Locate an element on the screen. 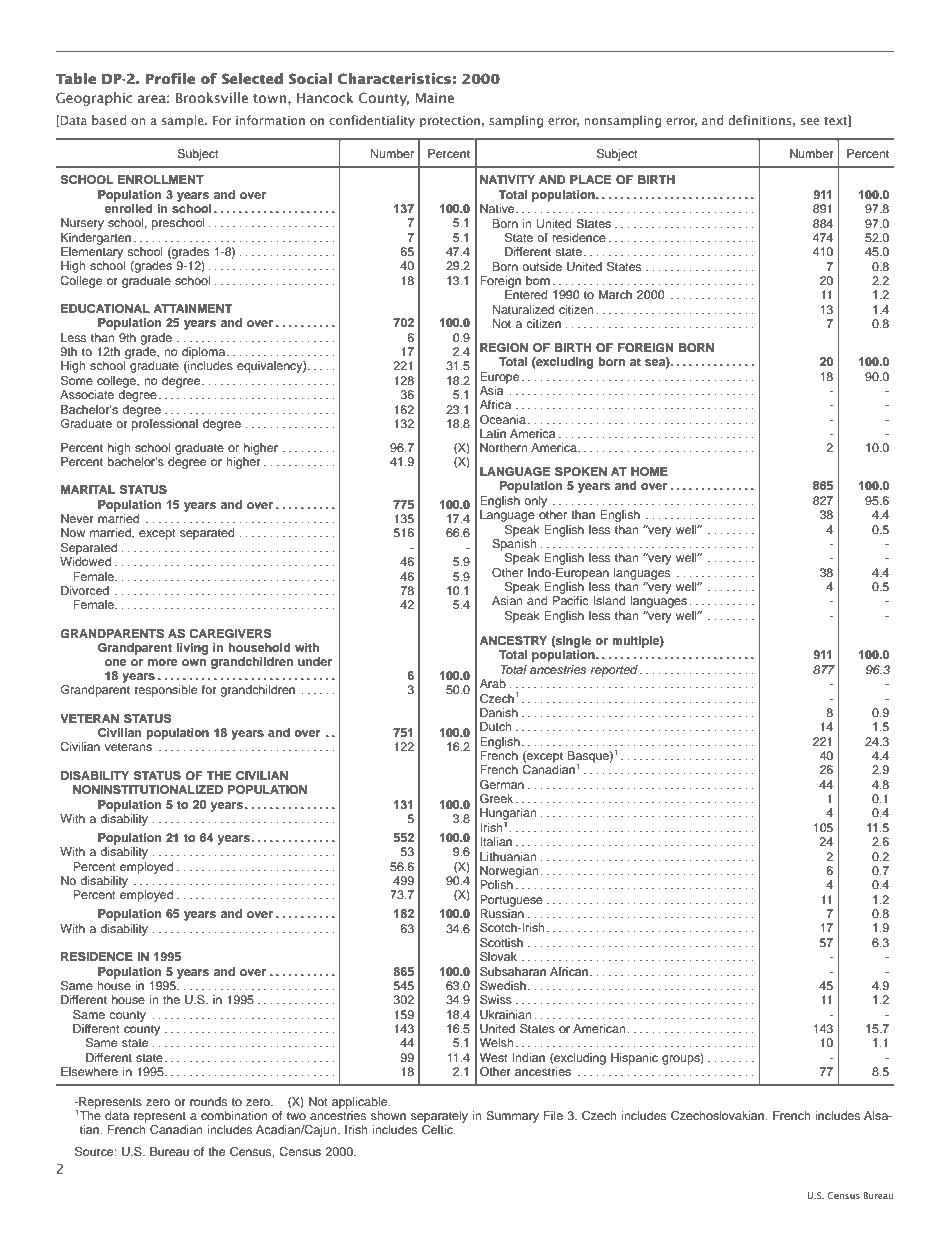  Portuguese is located at coordinates (511, 901).
